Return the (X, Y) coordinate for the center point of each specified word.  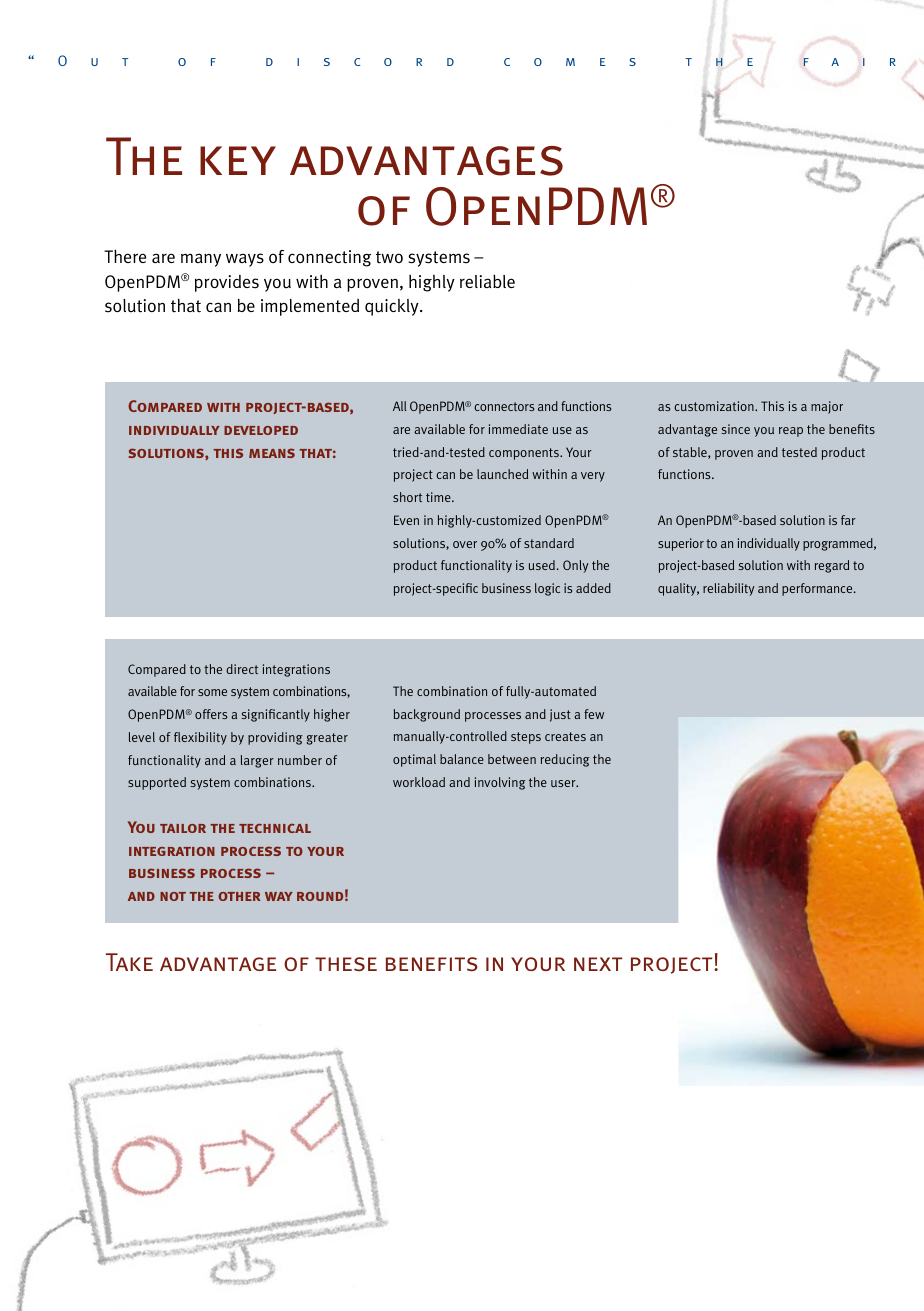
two (389, 257)
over (465, 544)
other (239, 896)
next (598, 964)
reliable (487, 281)
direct (242, 669)
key (238, 160)
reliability (728, 589)
